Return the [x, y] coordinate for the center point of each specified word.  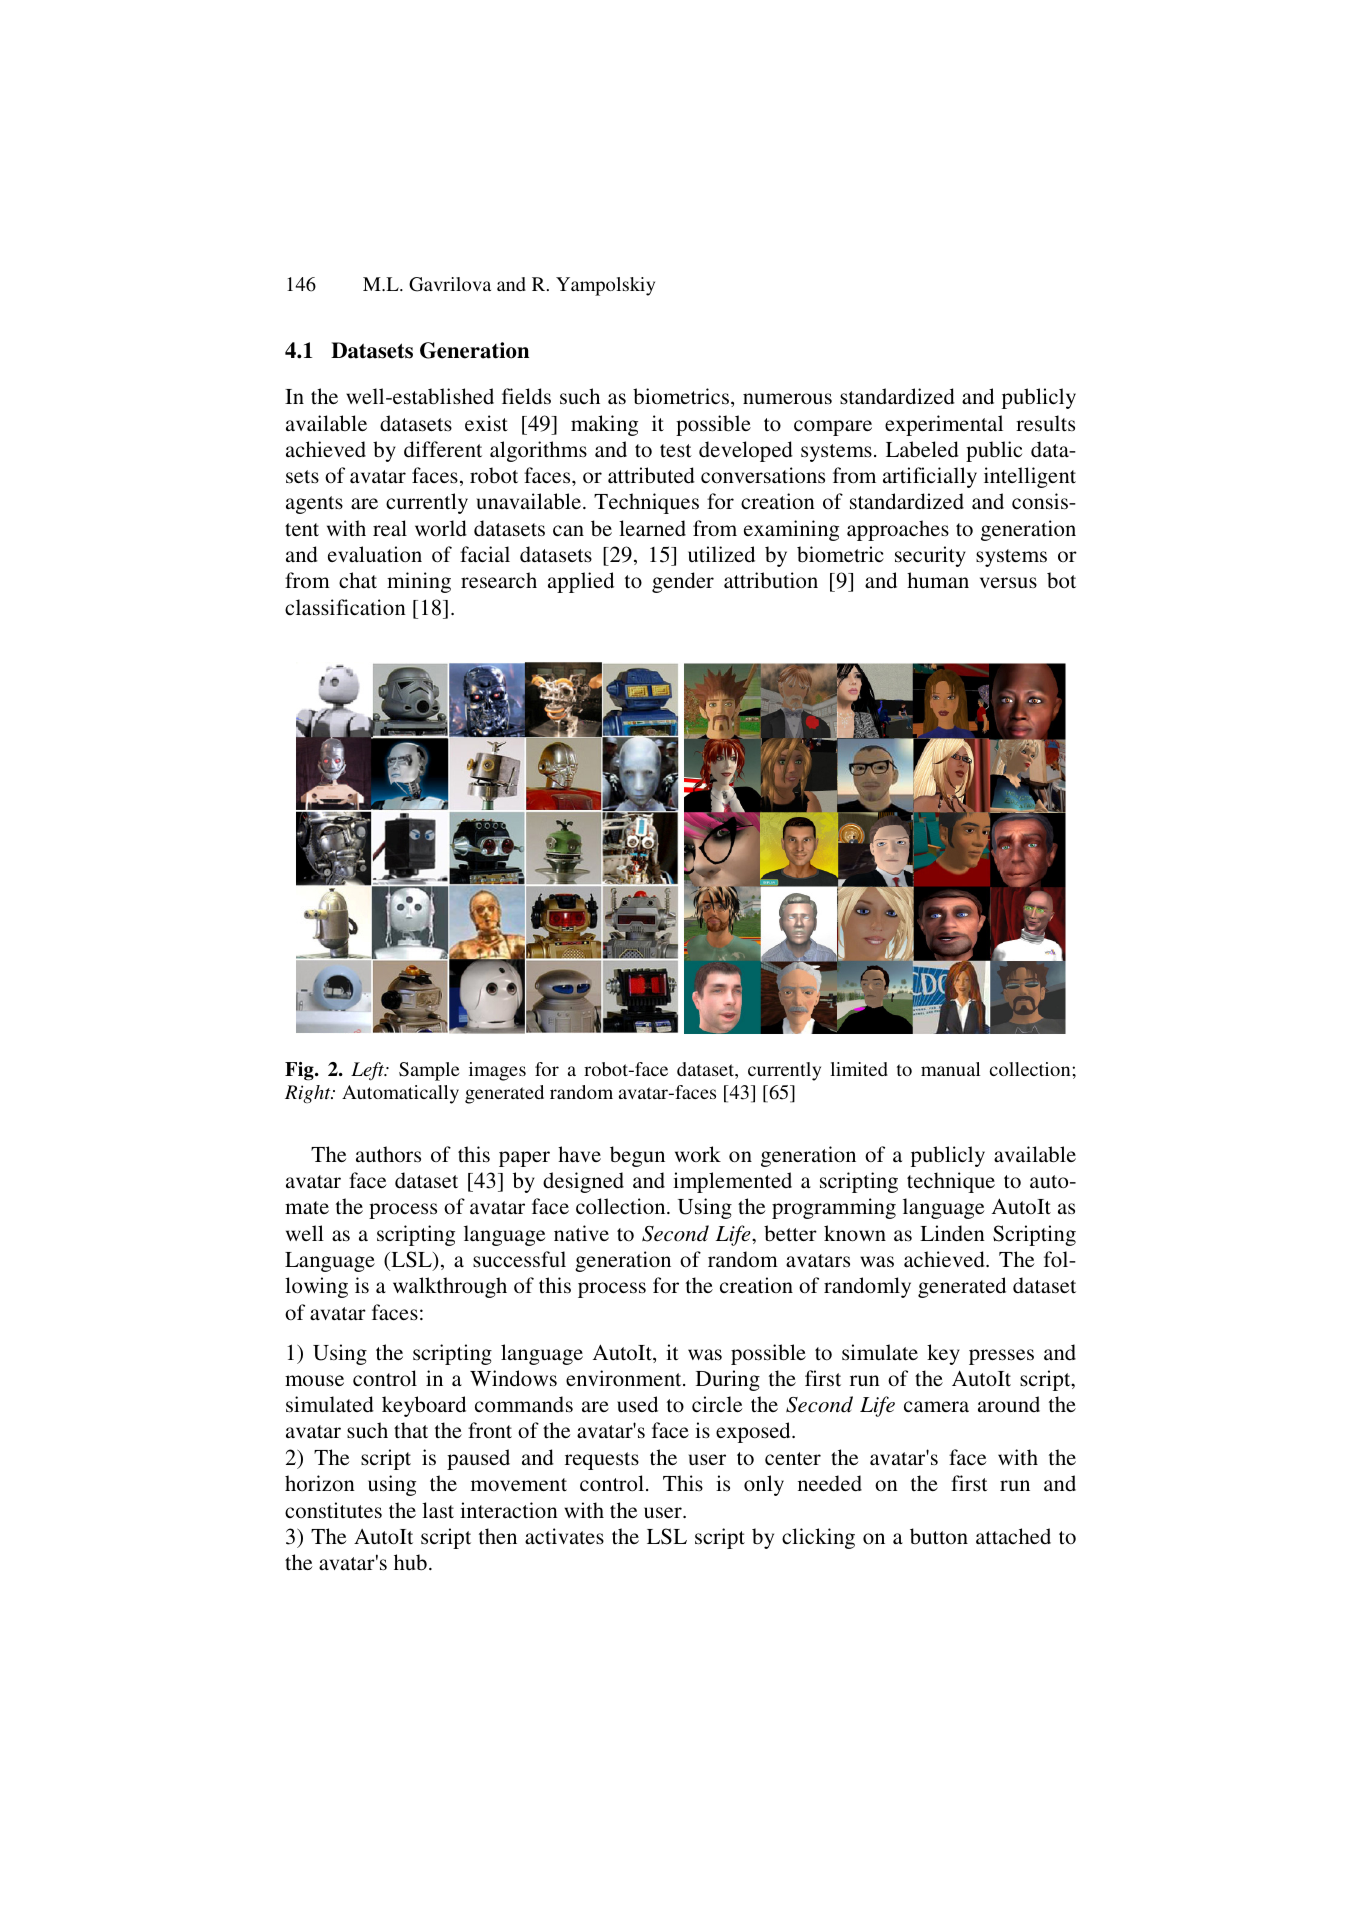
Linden [952, 1233]
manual [950, 1069]
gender [683, 582]
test [676, 451]
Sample [429, 1071]
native [581, 1233]
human [938, 580]
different [443, 449]
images [497, 1071]
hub [410, 1562]
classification [345, 607]
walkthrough [450, 1287]
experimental [944, 425]
